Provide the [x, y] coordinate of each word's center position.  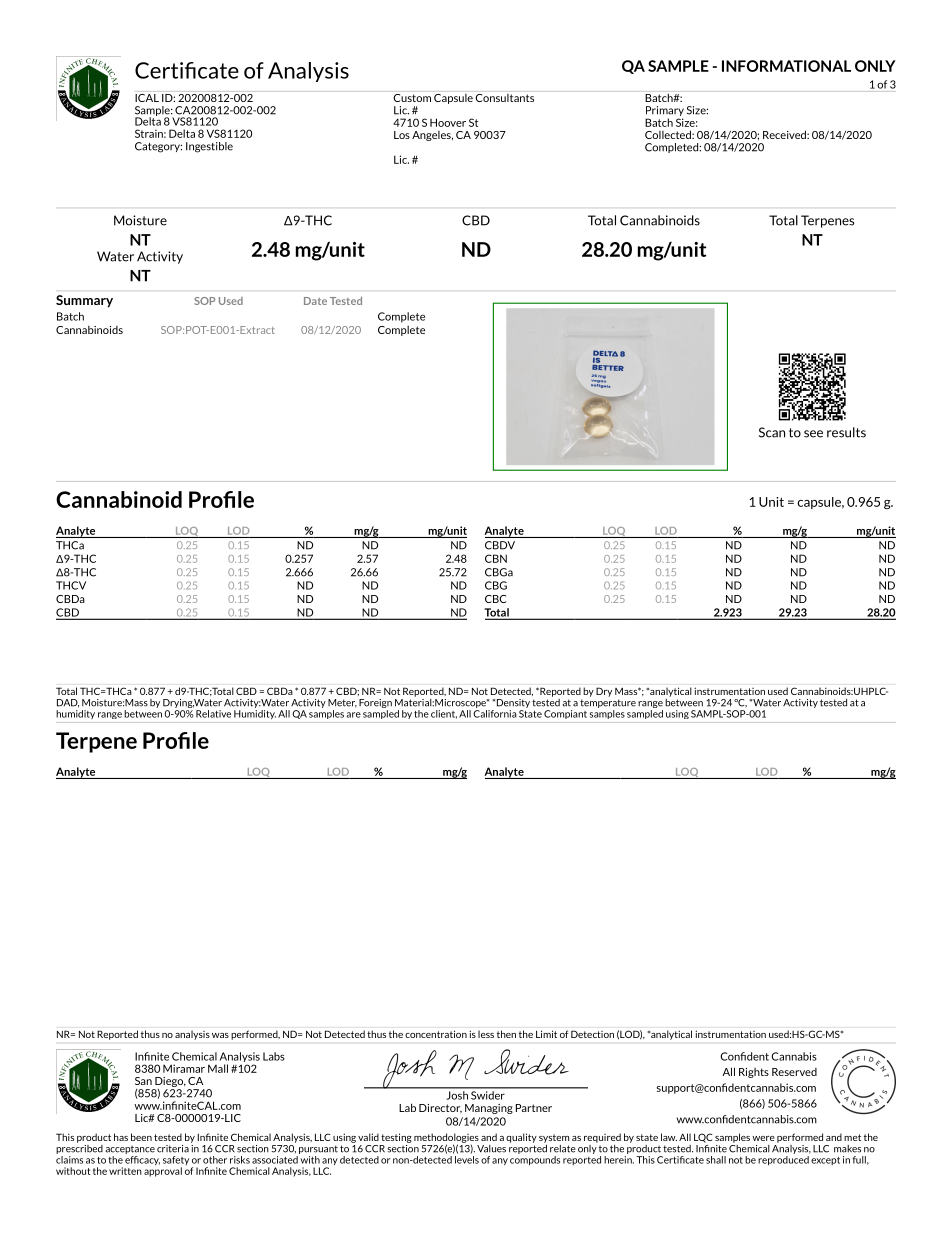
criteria [173, 1149]
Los [402, 135]
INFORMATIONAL [786, 66]
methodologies [446, 1139]
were [763, 1138]
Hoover [448, 122]
